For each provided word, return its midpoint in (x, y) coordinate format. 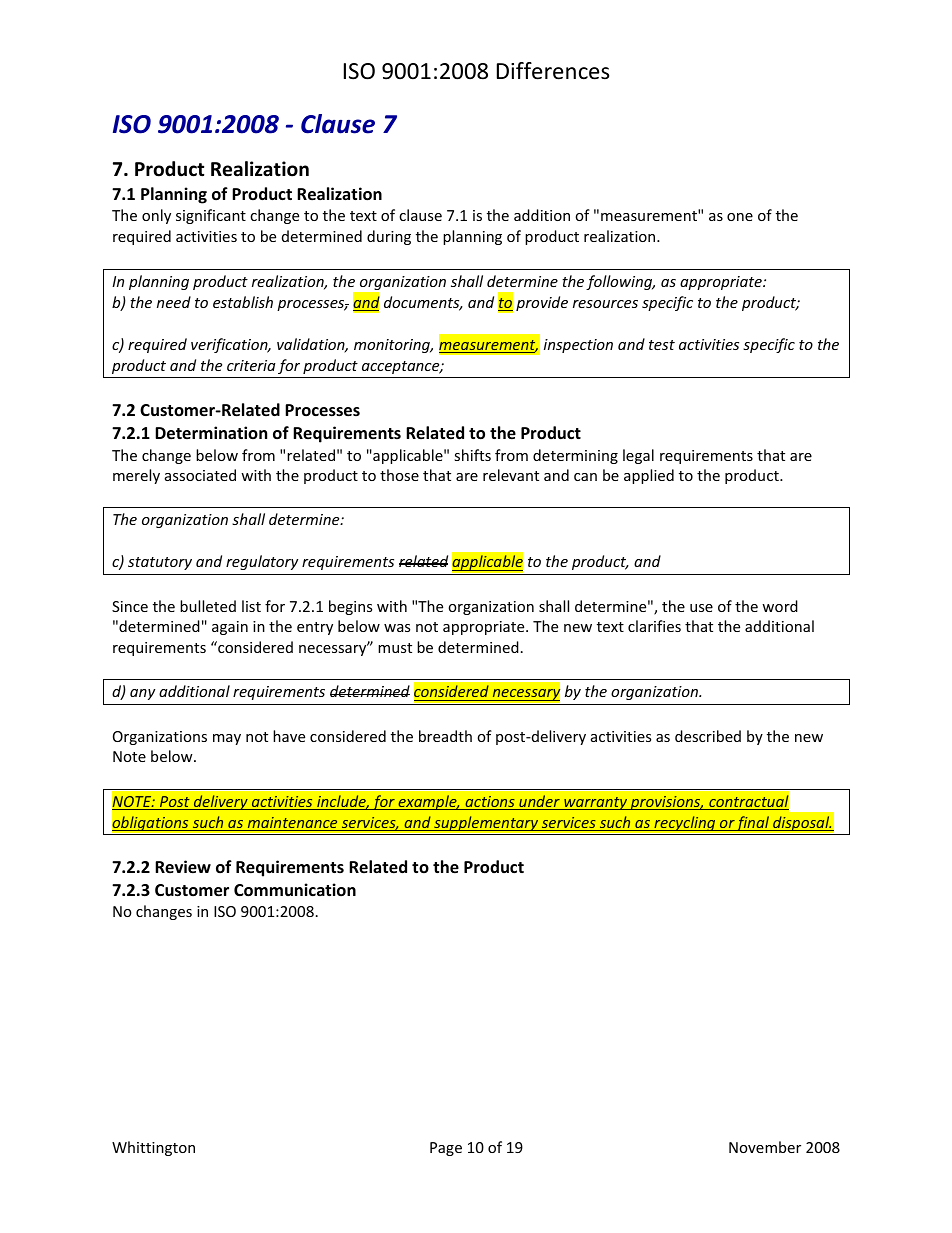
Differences (553, 71)
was (397, 628)
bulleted (208, 606)
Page (446, 1149)
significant (211, 216)
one (740, 217)
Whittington (153, 1148)
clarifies (654, 626)
